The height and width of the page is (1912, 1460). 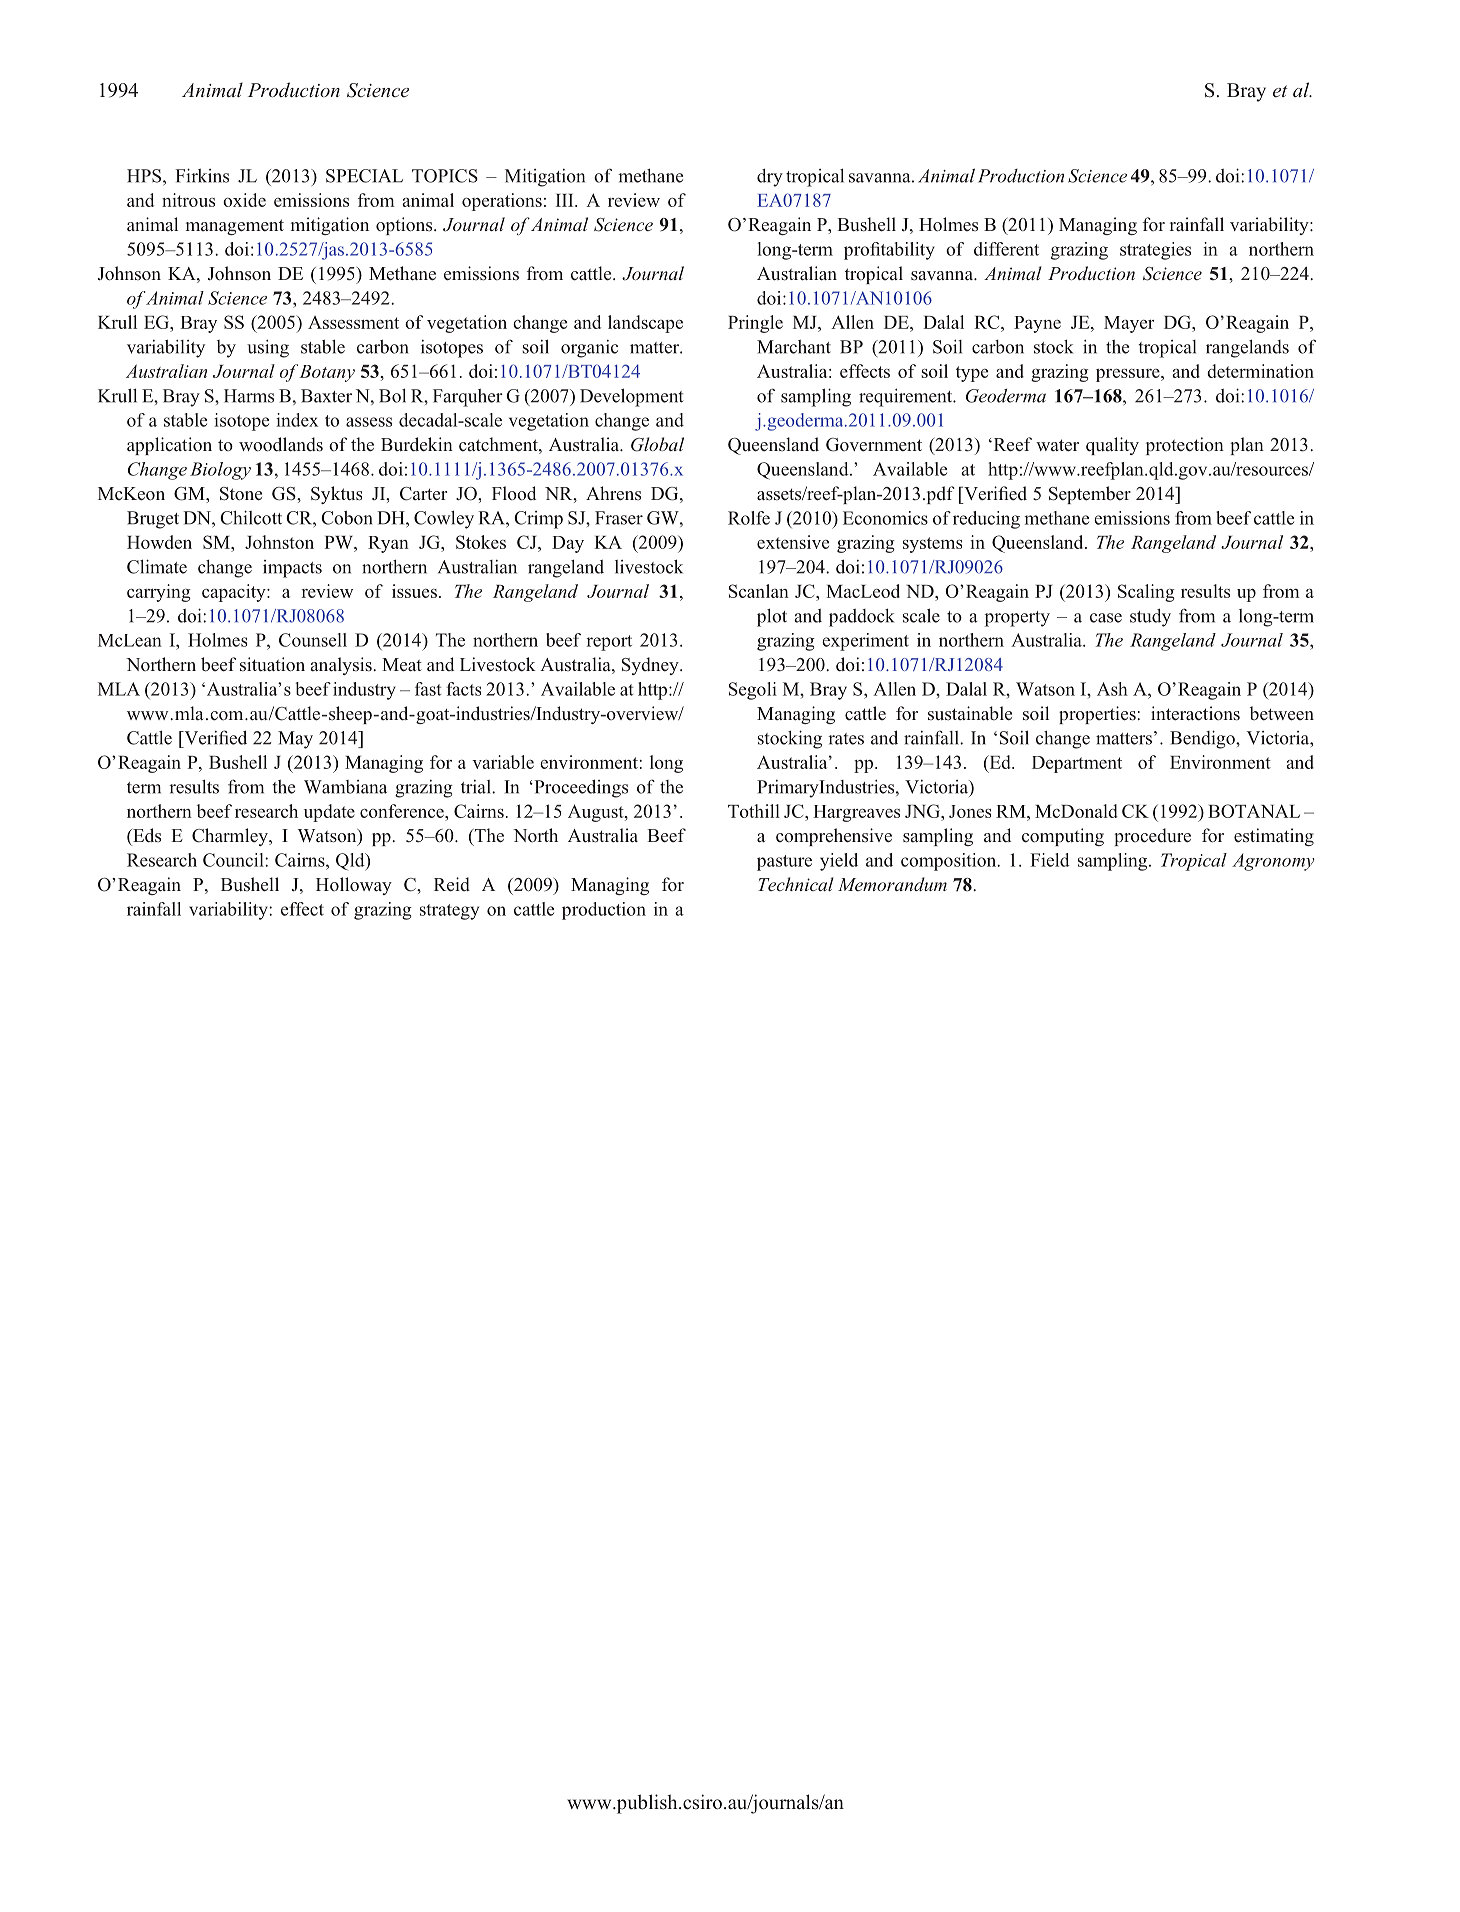 I want to click on Johnston, so click(x=279, y=542).
